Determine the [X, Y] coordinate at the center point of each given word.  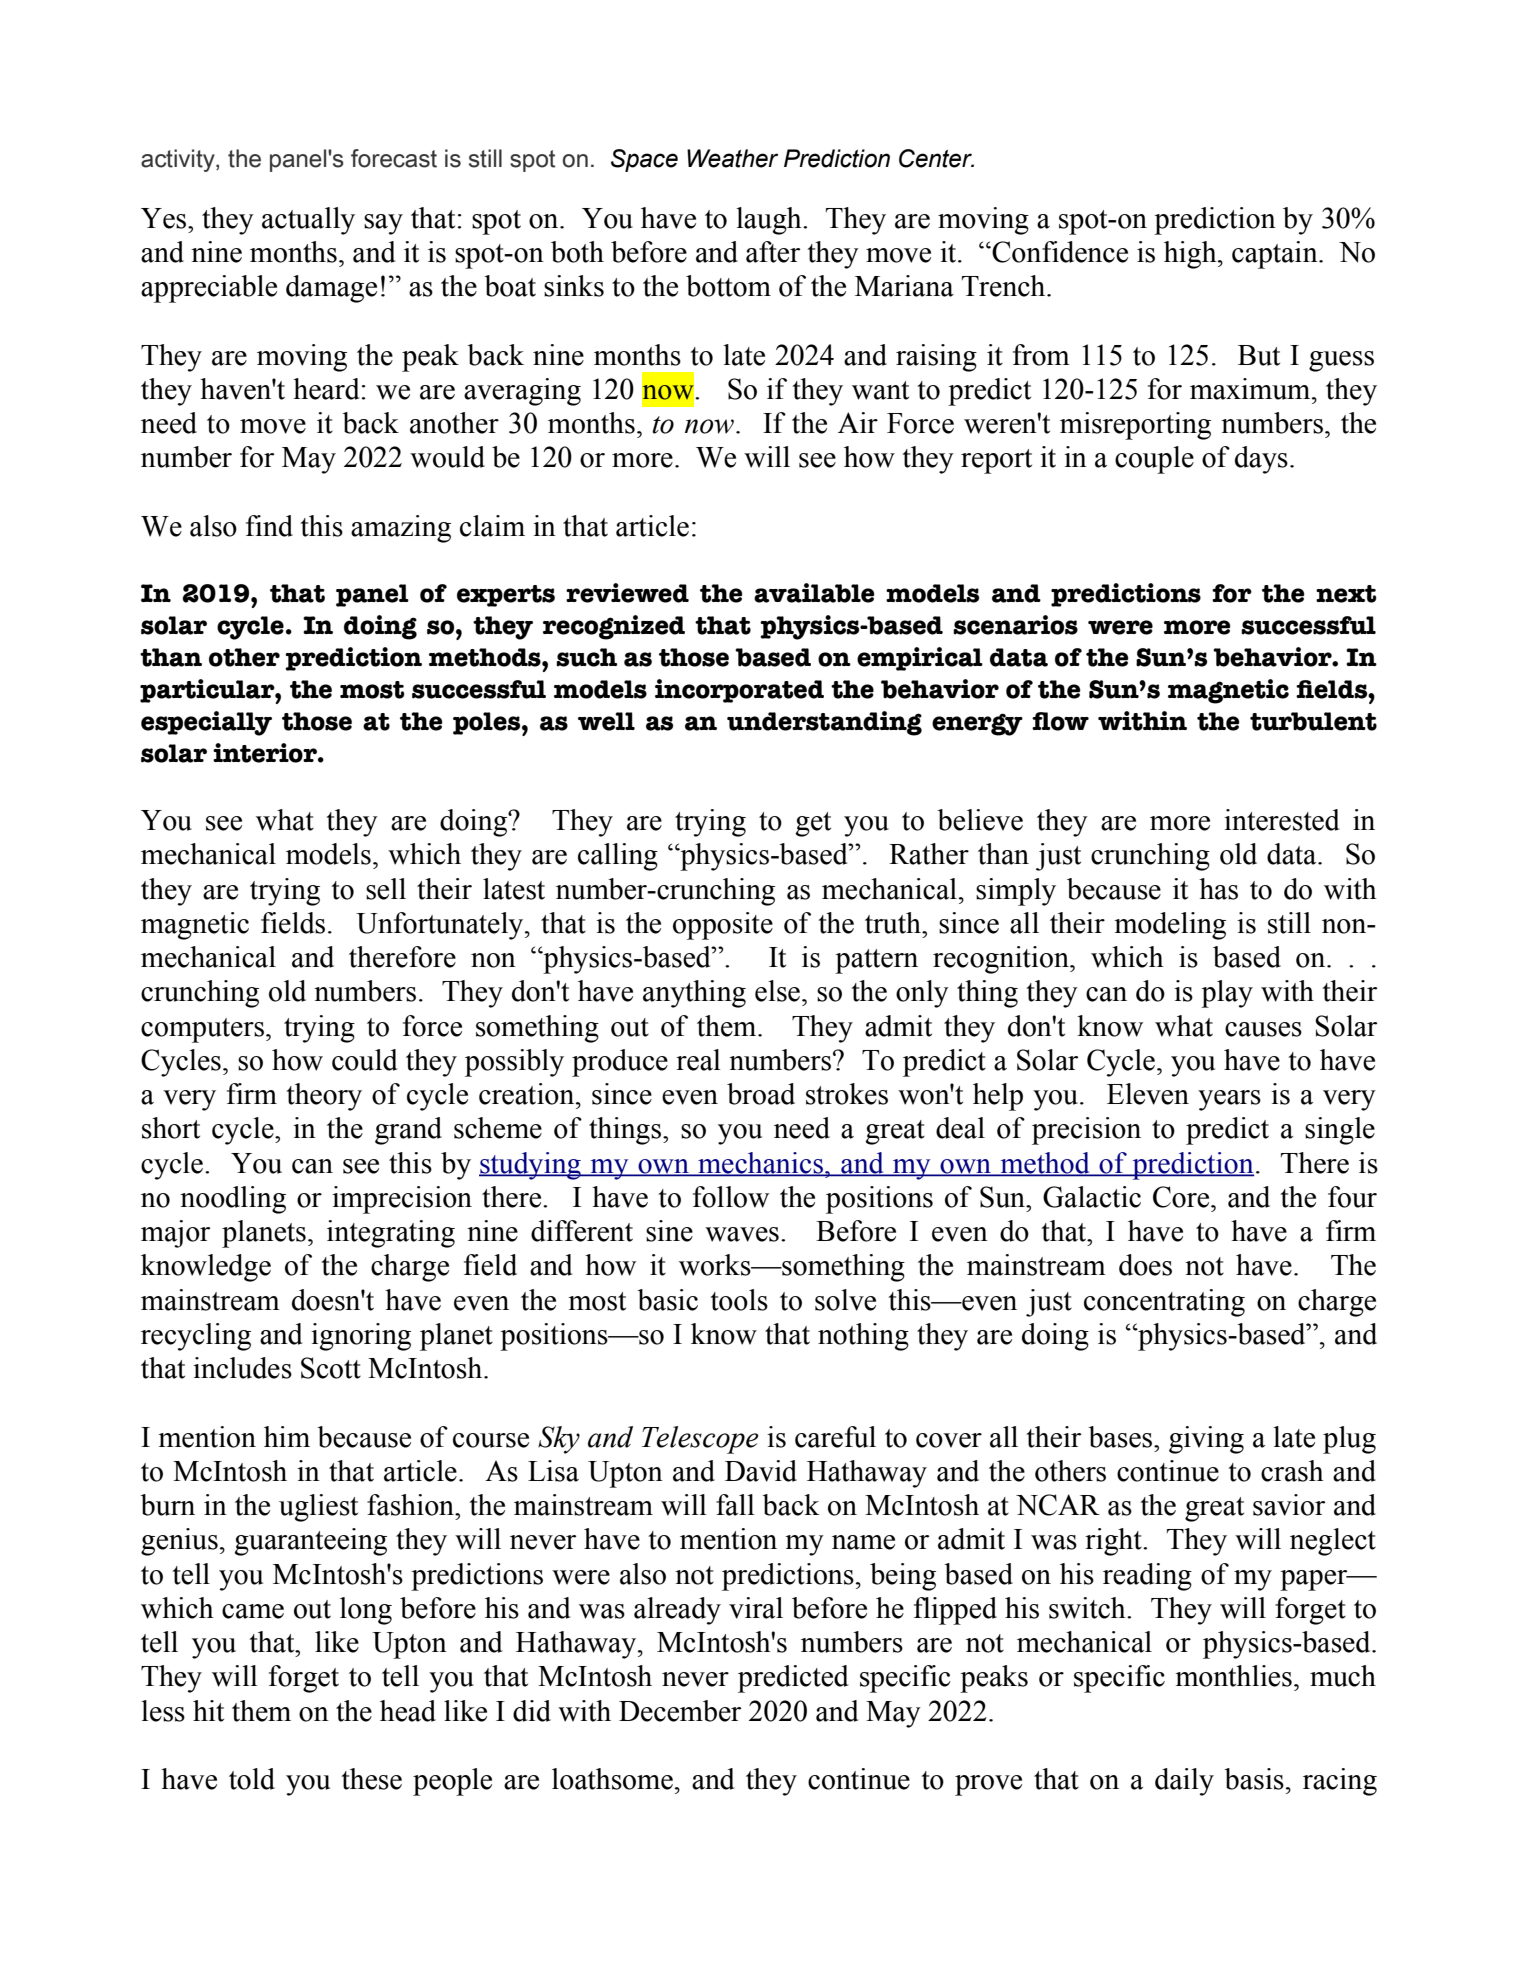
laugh [770, 221]
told [252, 1779]
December [680, 1711]
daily [1184, 1782]
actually [308, 221]
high [1191, 255]
